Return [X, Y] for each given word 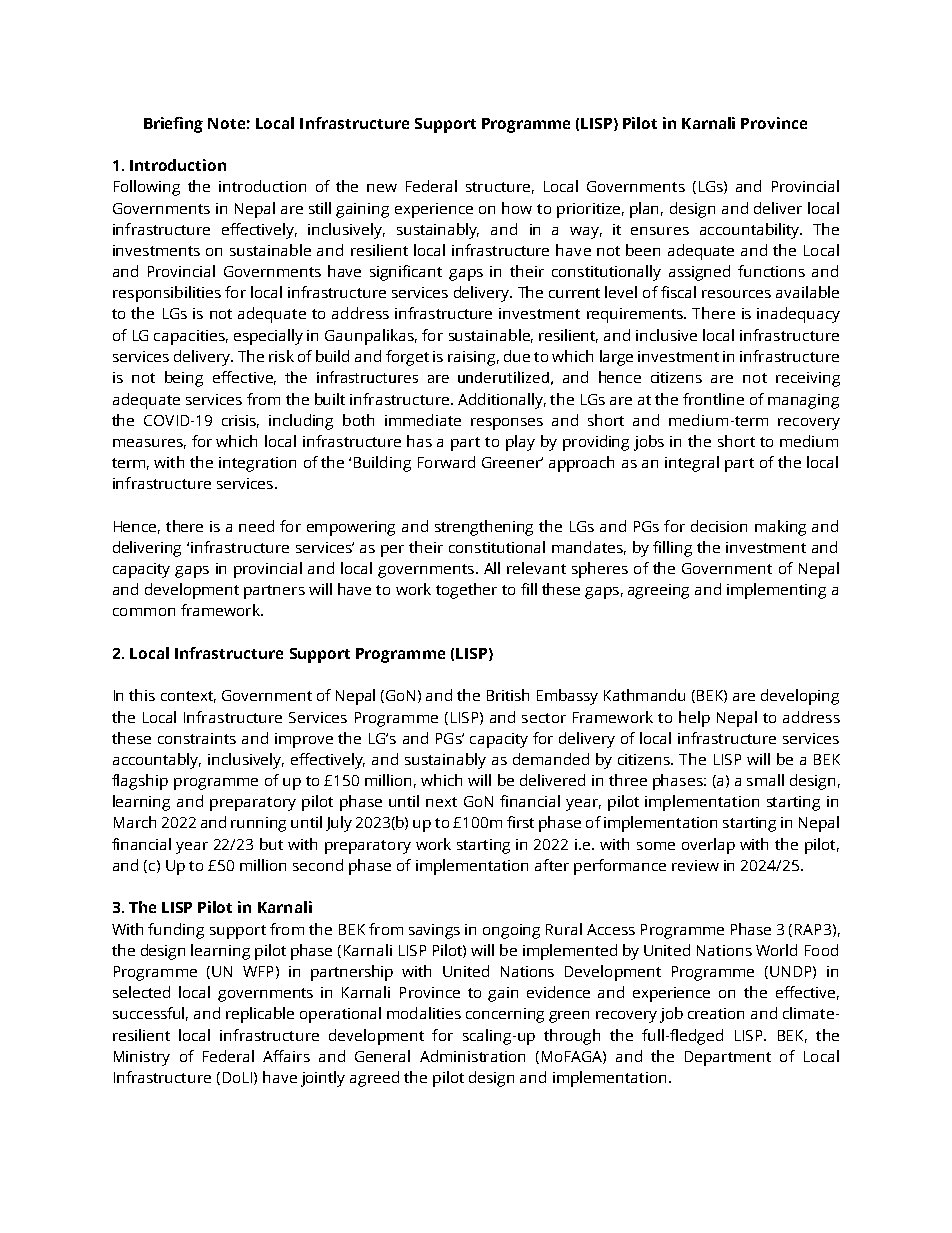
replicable [260, 1015]
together [466, 591]
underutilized [503, 377]
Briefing [173, 125]
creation [716, 1013]
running [258, 824]
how [517, 208]
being [184, 379]
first [520, 822]
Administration [472, 1056]
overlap [708, 846]
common [144, 612]
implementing [776, 591]
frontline [713, 399]
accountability [751, 231]
